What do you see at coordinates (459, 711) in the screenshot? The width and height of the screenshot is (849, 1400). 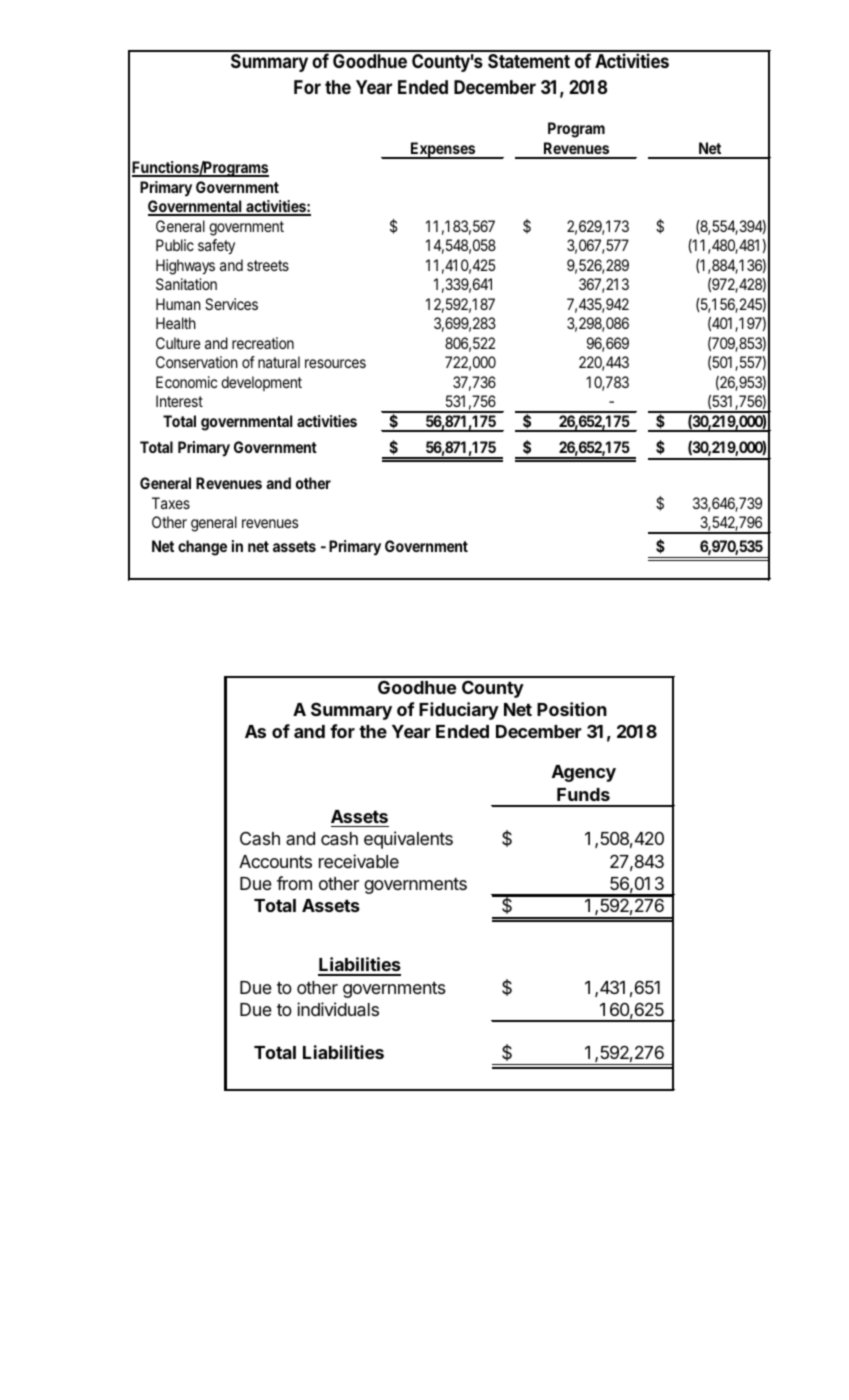 I see `Fiduciary` at bounding box center [459, 711].
